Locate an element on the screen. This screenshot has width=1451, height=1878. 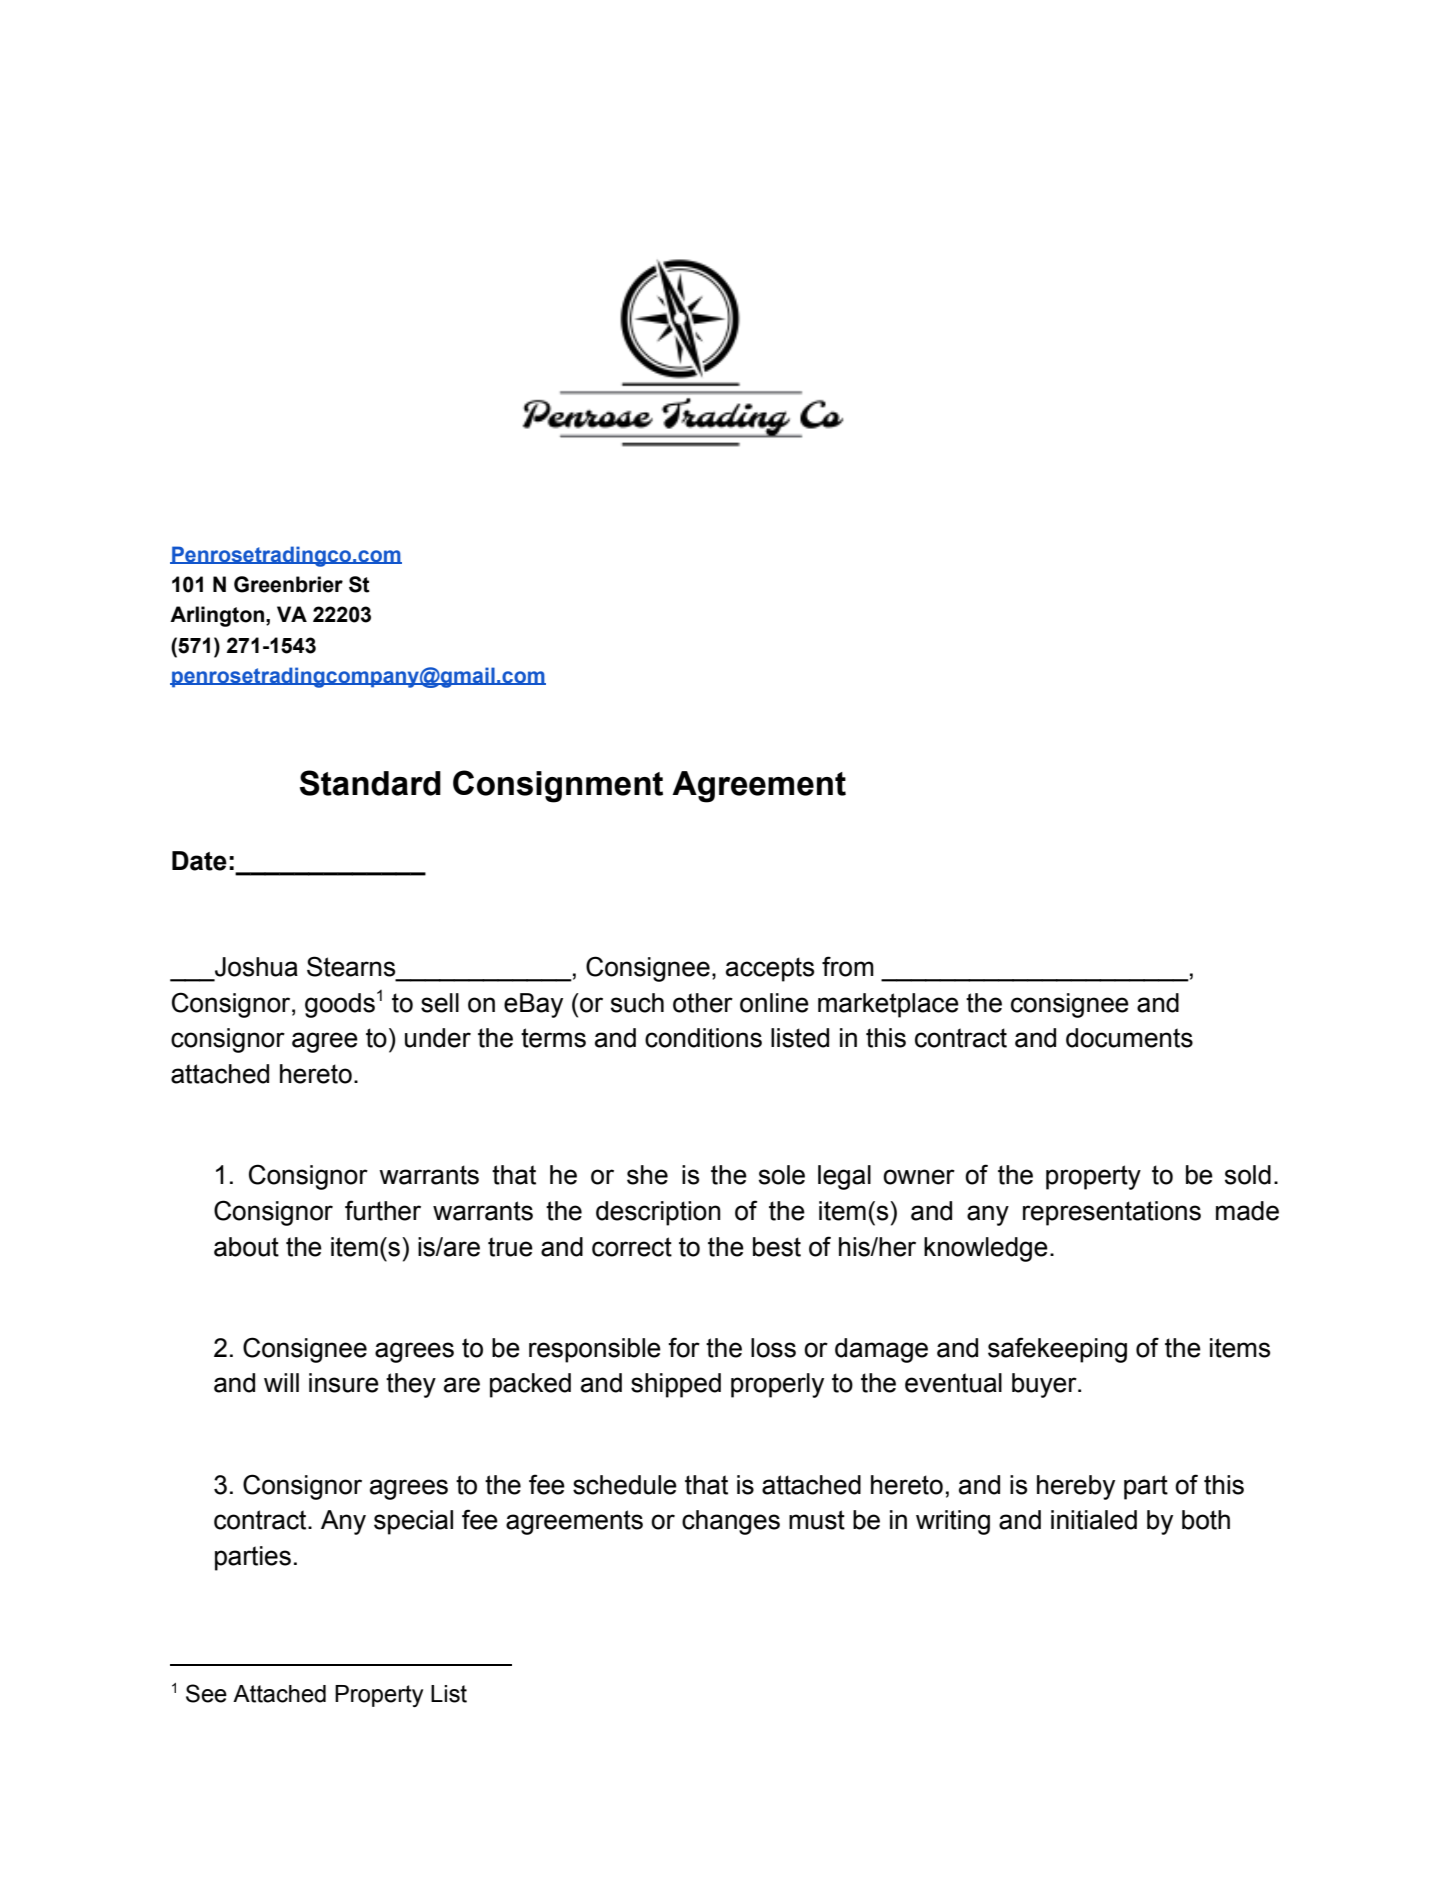
Consignment is located at coordinates (558, 786).
